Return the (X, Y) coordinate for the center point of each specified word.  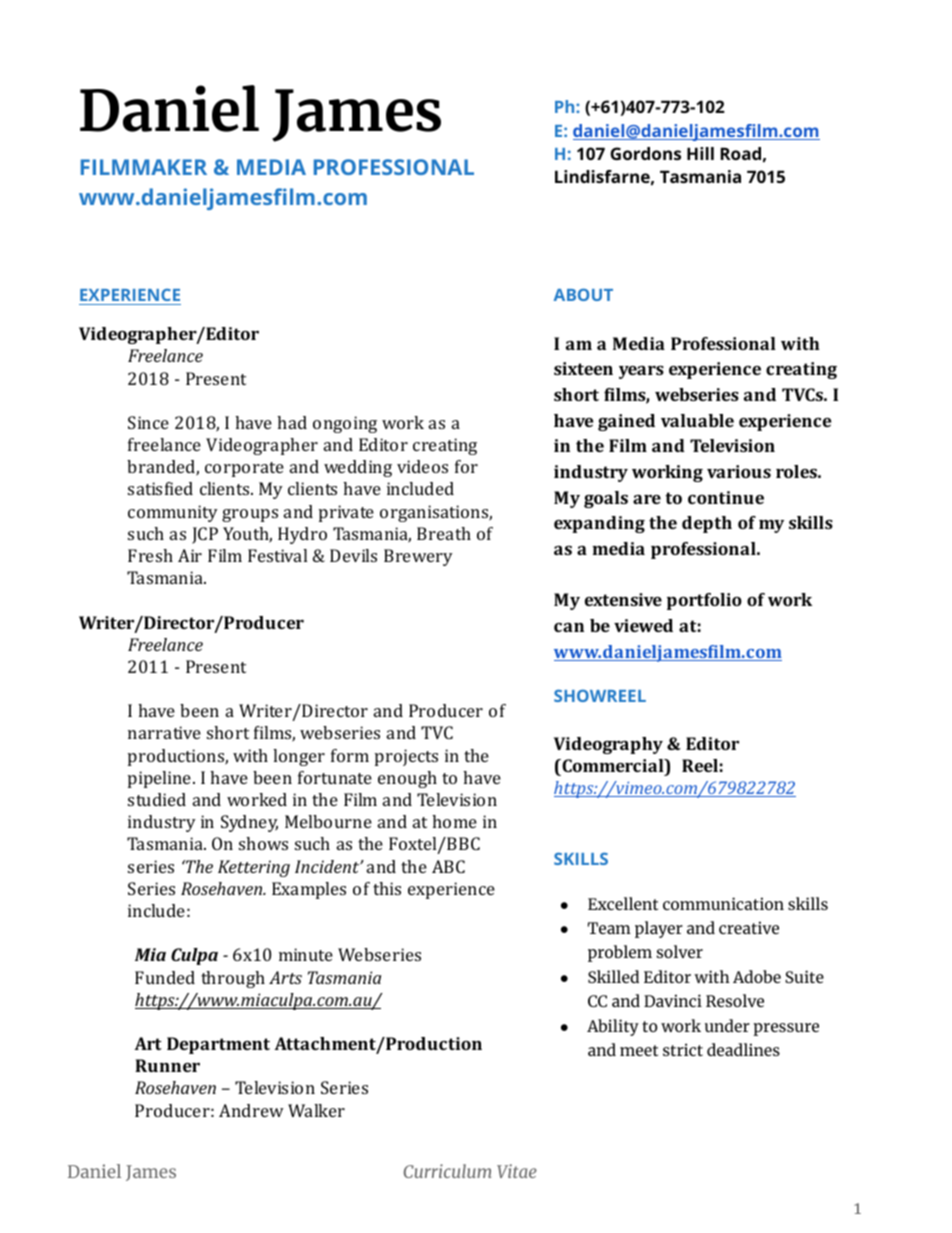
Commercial (613, 767)
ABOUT (583, 294)
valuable (697, 420)
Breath (444, 533)
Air (190, 555)
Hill (700, 153)
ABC (448, 866)
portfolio (704, 601)
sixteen (583, 368)
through (233, 979)
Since (148, 422)
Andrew (251, 1110)
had (292, 422)
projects (406, 757)
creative (749, 927)
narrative (164, 732)
